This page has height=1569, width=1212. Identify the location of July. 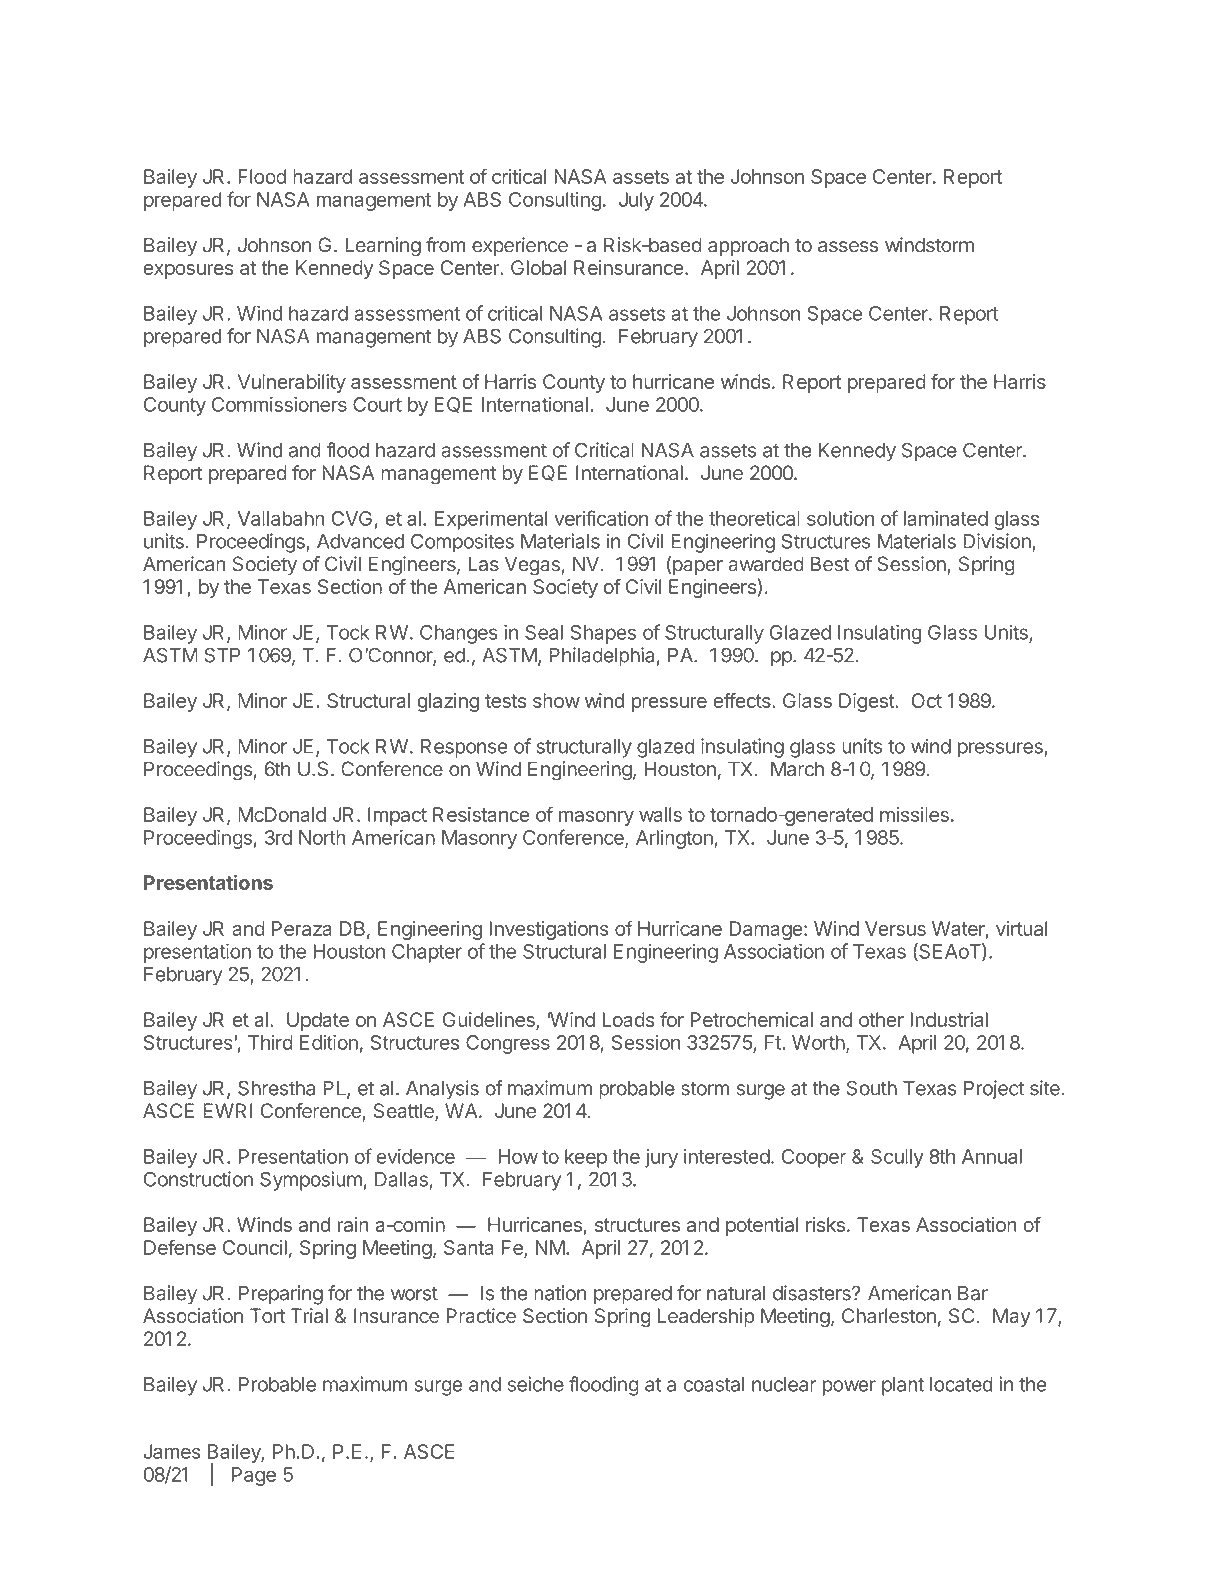
(636, 201).
